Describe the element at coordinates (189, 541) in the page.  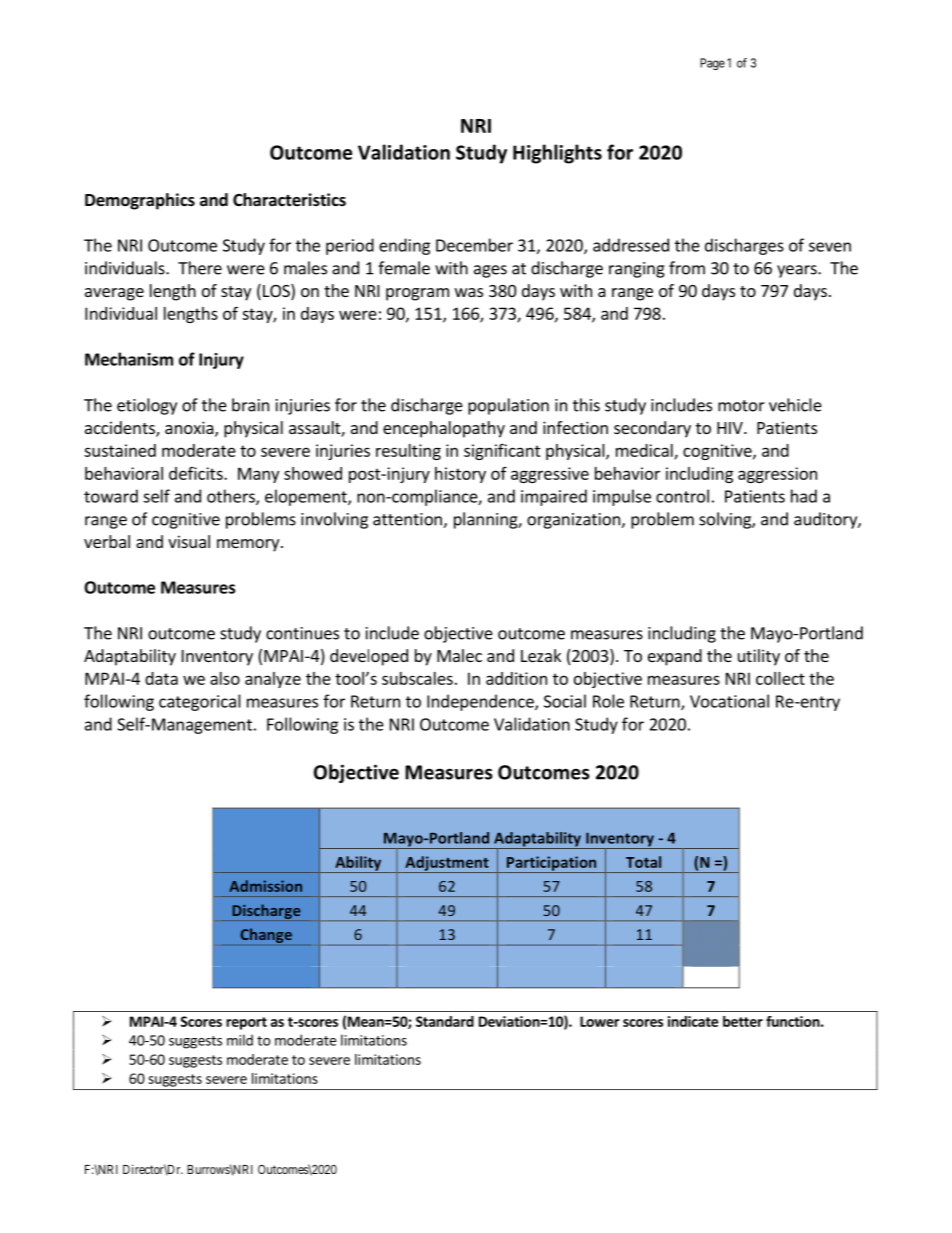
I see `visual` at that location.
